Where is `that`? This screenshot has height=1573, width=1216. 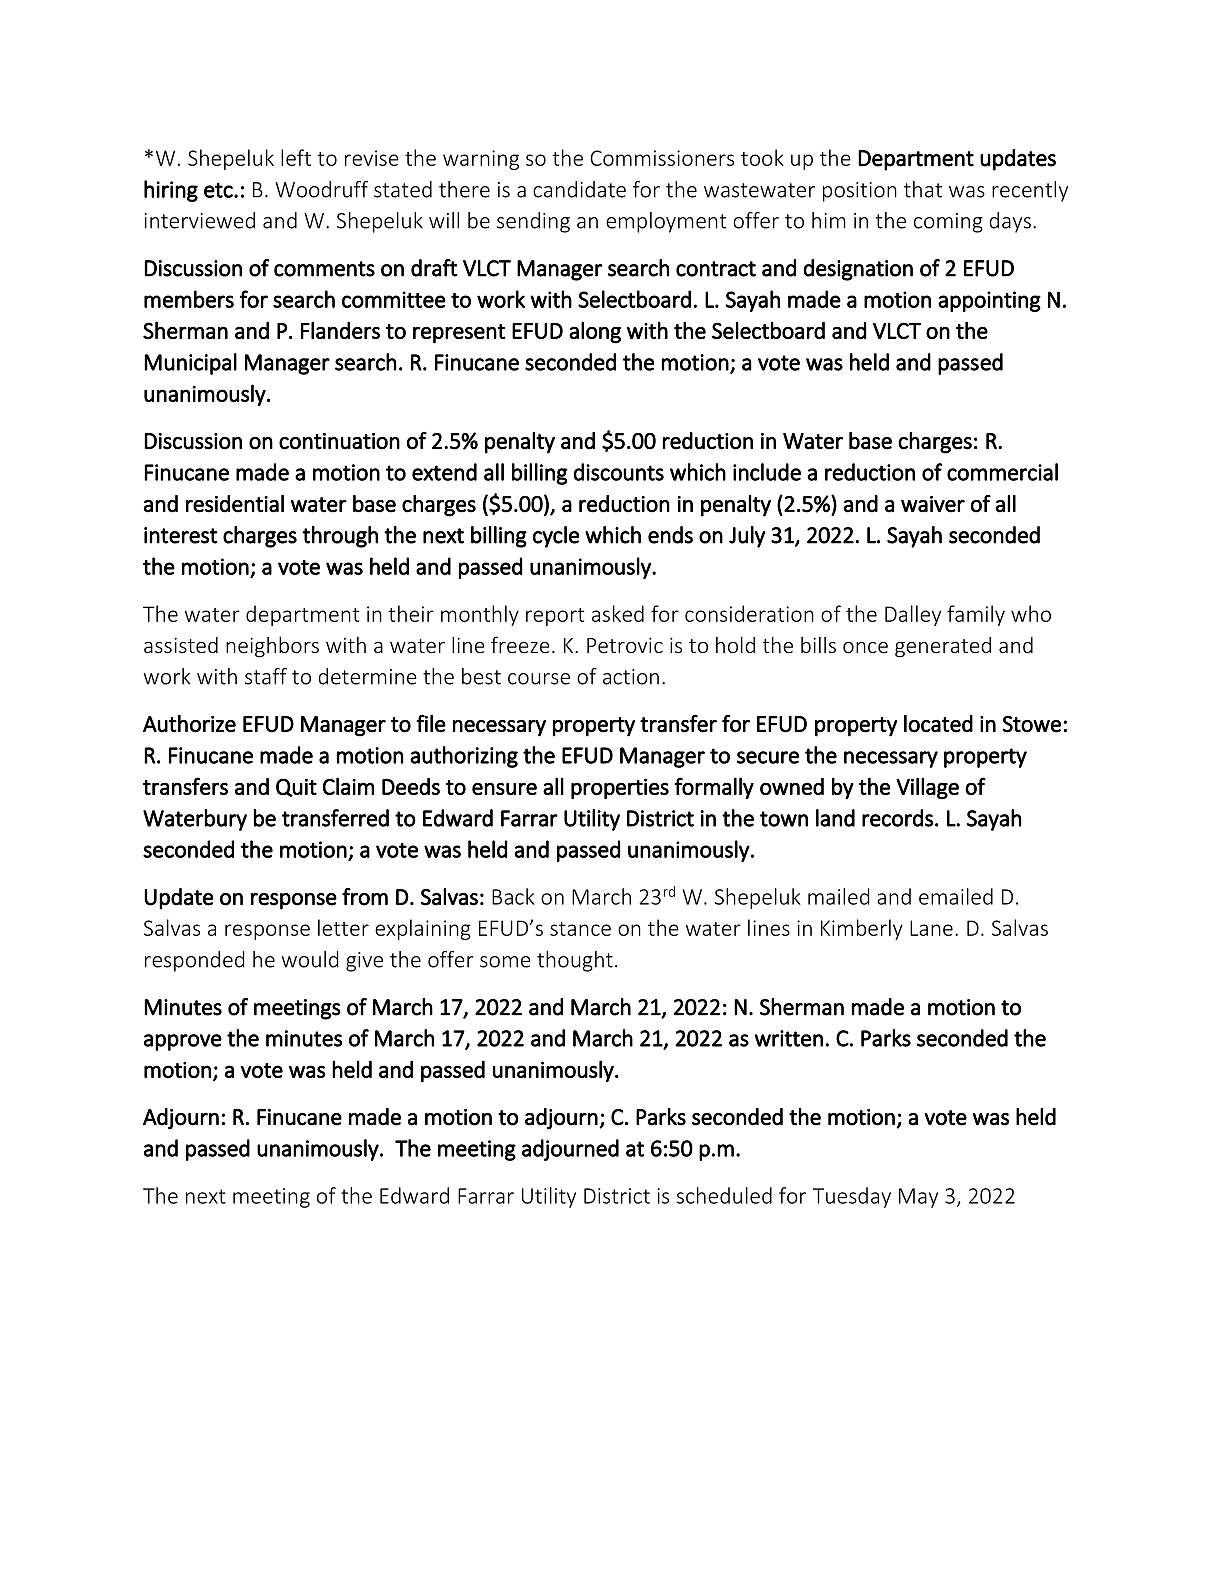
that is located at coordinates (923, 189).
